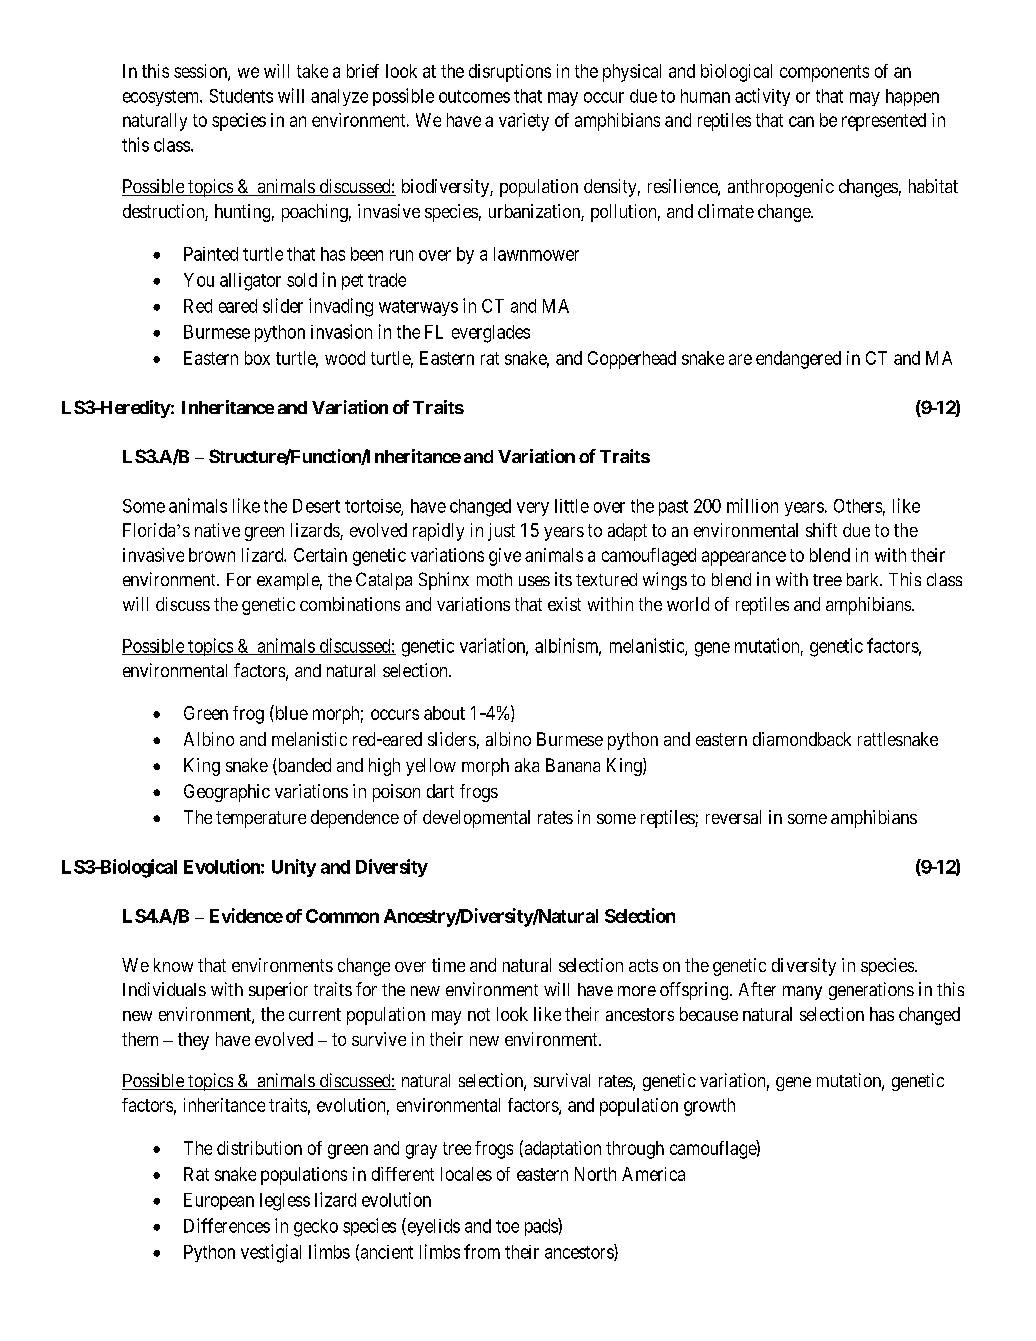  I want to click on can, so click(801, 121).
